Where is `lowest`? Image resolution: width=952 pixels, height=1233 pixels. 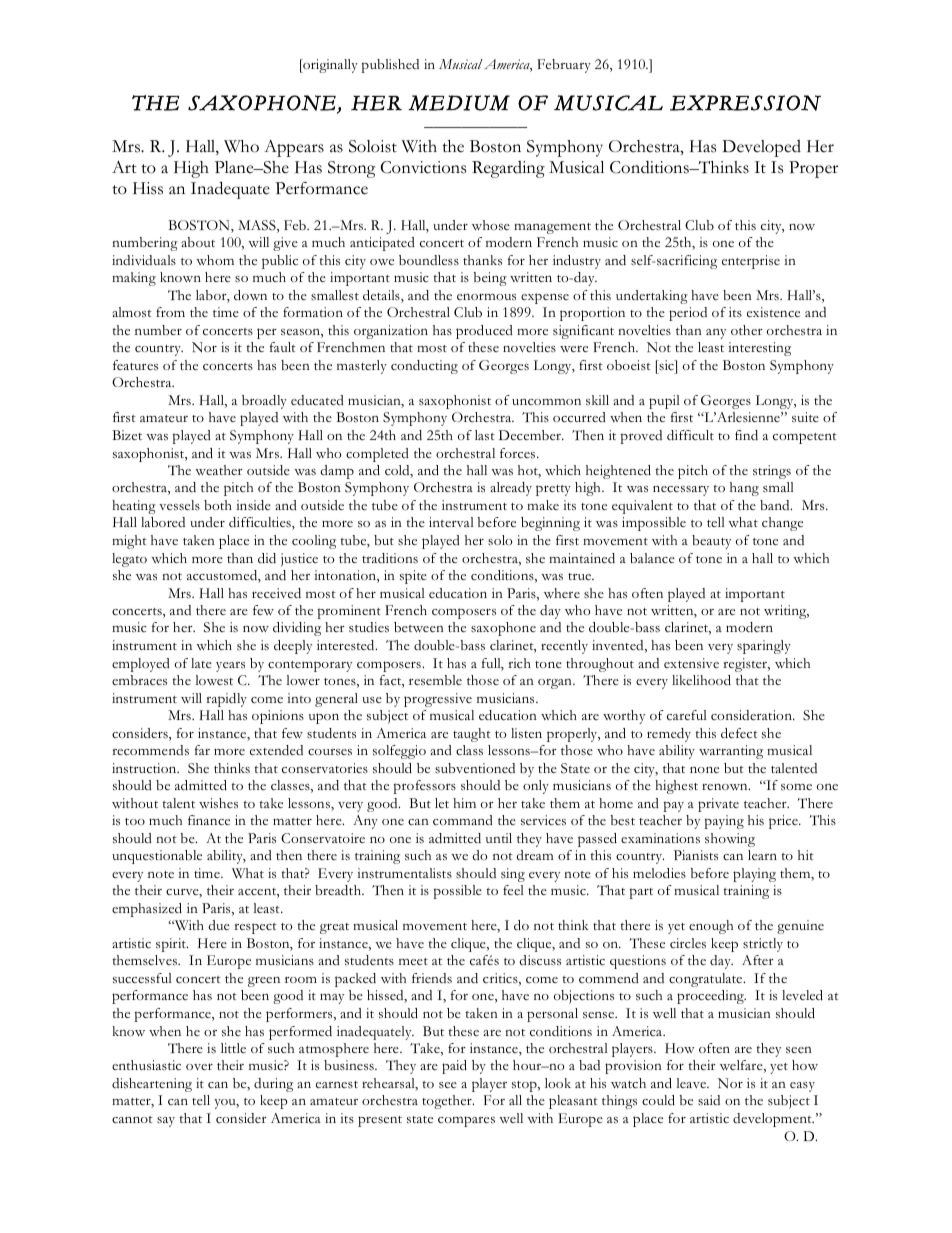 lowest is located at coordinates (214, 680).
